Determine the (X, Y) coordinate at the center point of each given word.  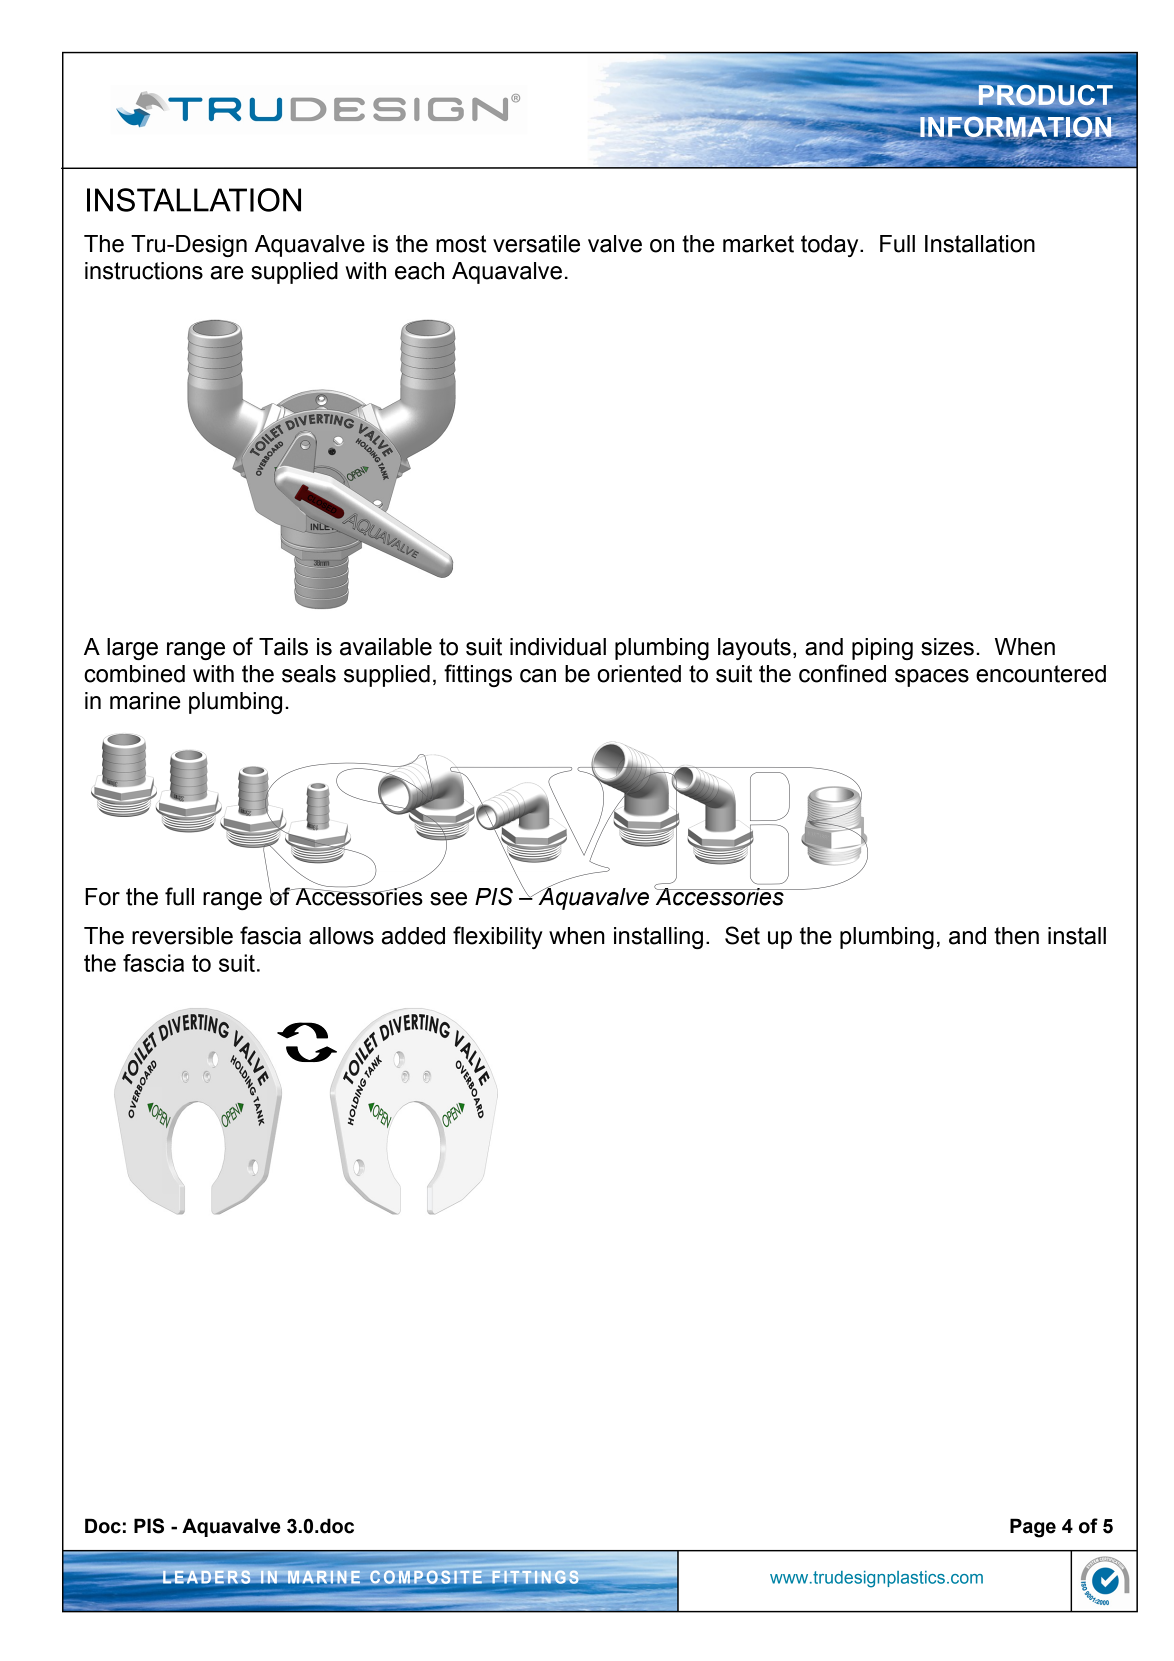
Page (1033, 1528)
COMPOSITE (426, 1576)
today (831, 246)
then (1016, 936)
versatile (536, 244)
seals (309, 674)
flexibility (498, 937)
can (538, 676)
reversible (182, 936)
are (227, 273)
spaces (932, 678)
